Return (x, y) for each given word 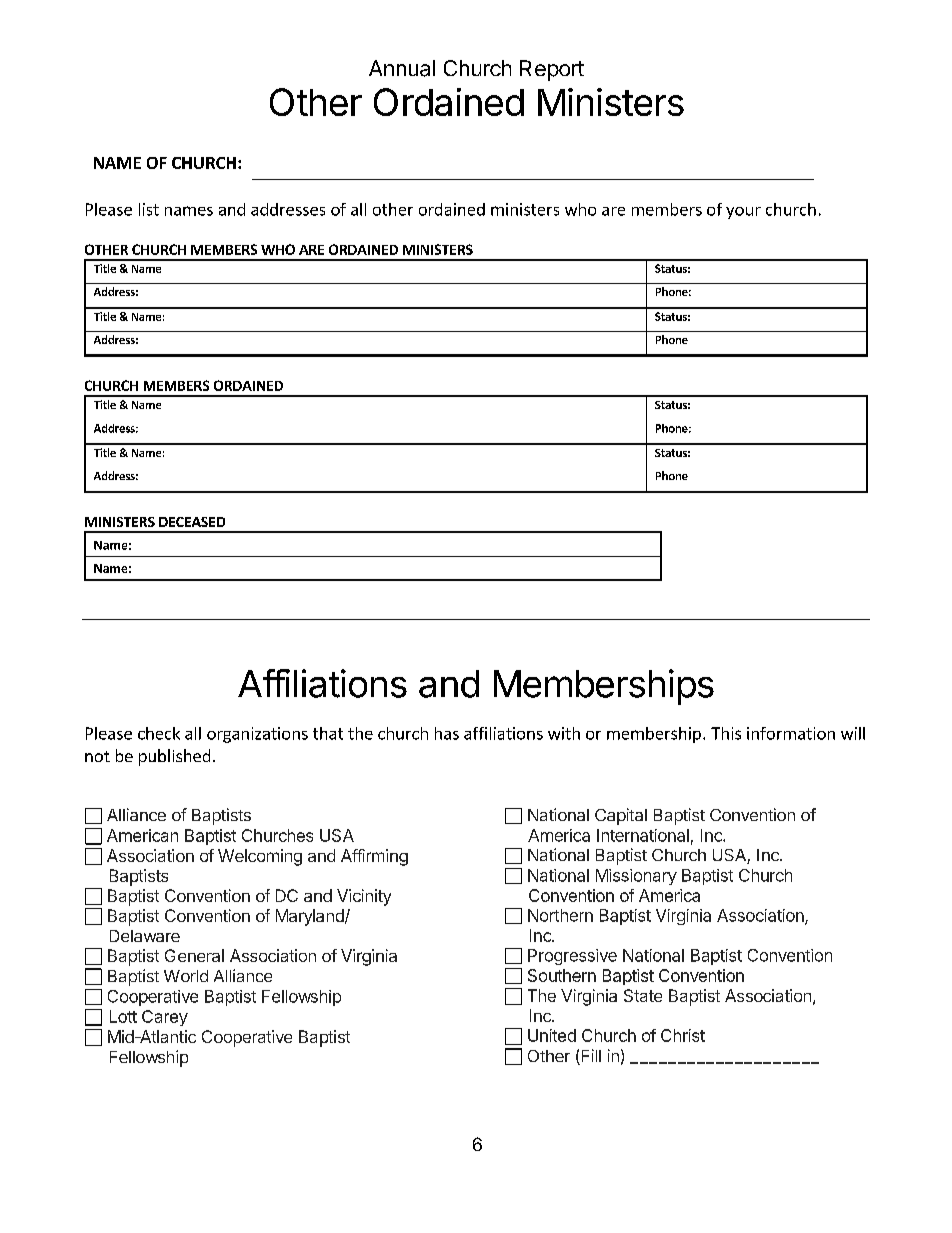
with (564, 733)
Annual (402, 68)
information (791, 733)
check (159, 733)
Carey (165, 1018)
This (726, 733)
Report (552, 70)
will (853, 733)
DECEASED (192, 522)
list (149, 209)
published (174, 757)
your (743, 213)
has (447, 733)
